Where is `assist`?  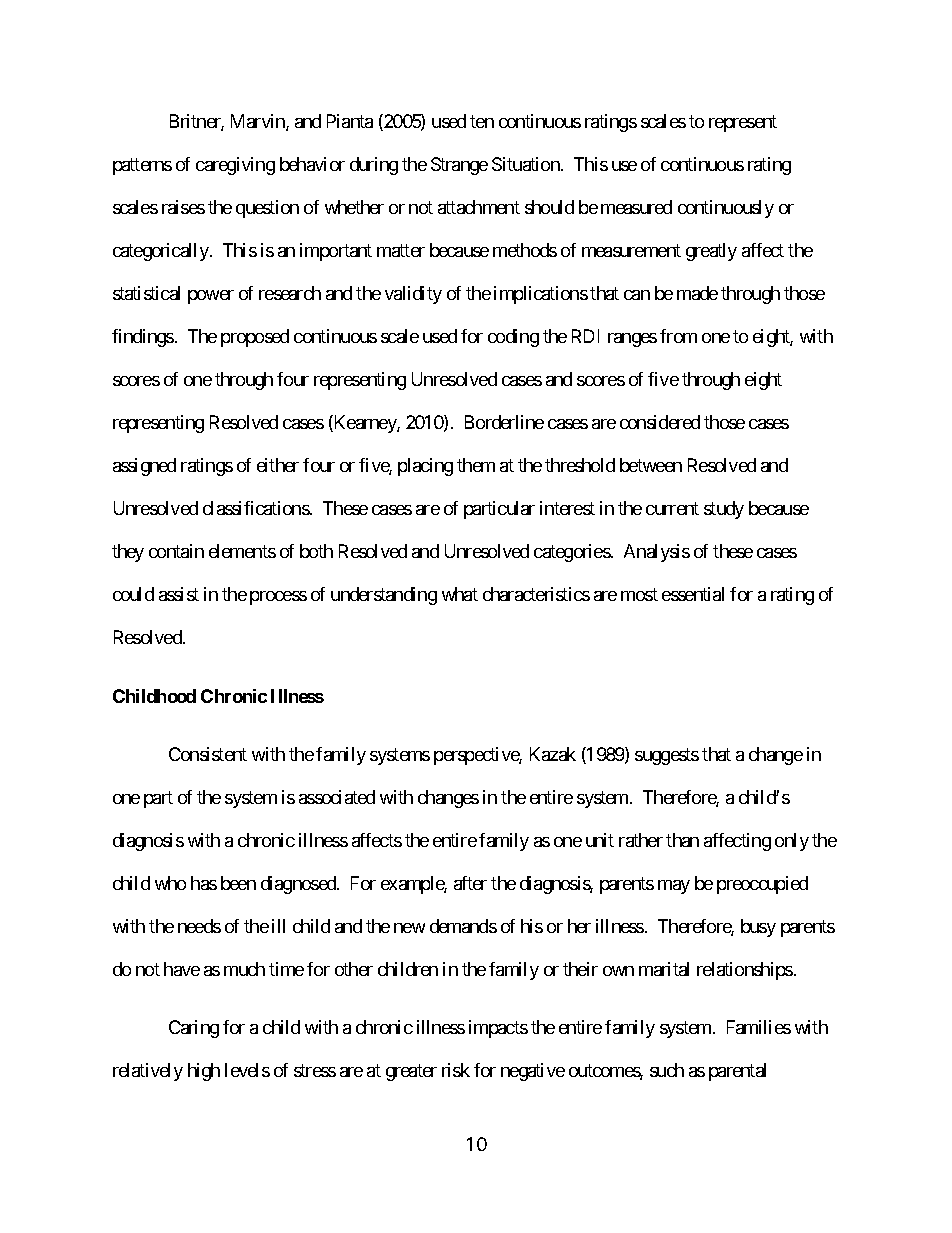 assist is located at coordinates (179, 594).
